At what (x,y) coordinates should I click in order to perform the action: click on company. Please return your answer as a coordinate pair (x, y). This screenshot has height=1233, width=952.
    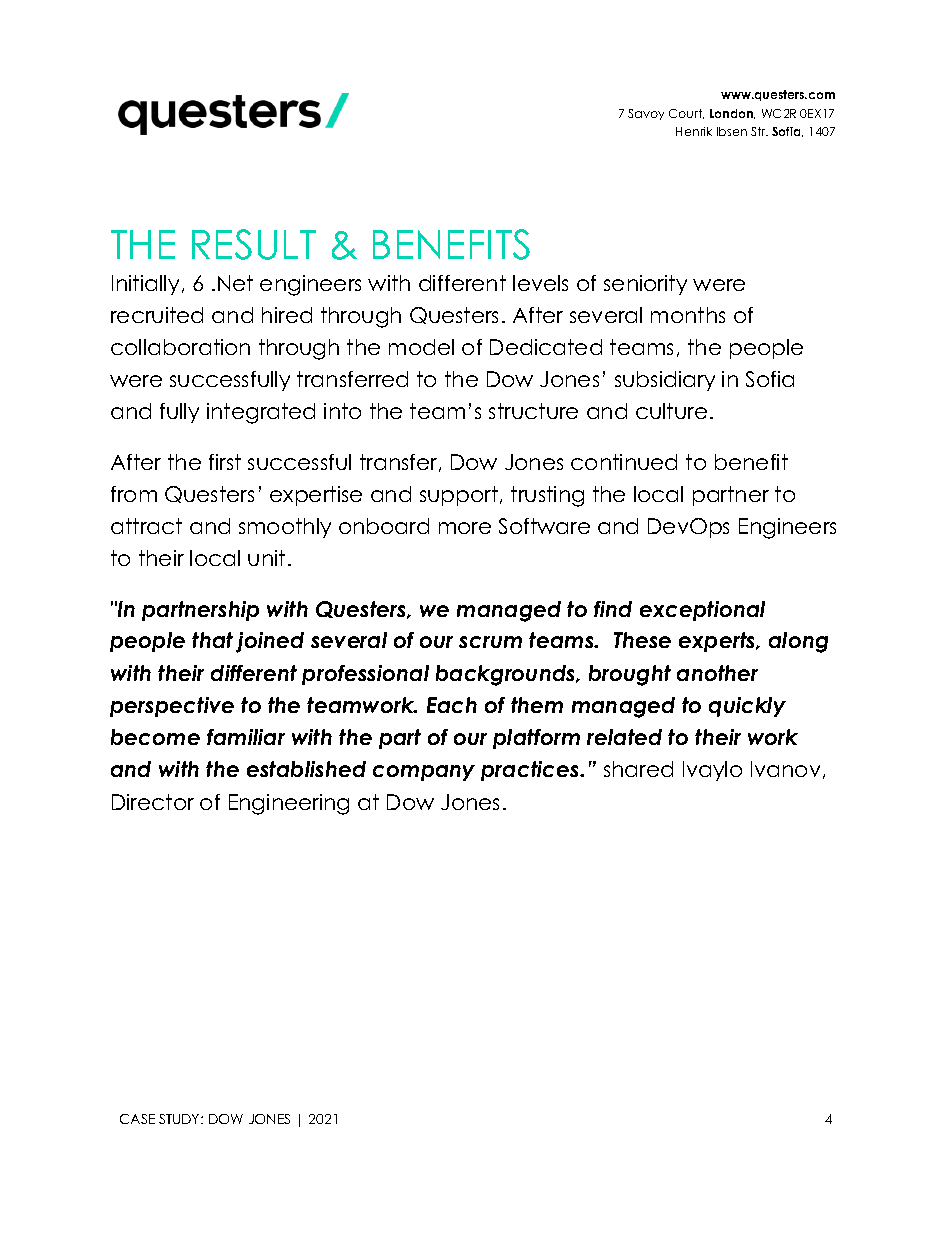
    Looking at the image, I should click on (424, 773).
